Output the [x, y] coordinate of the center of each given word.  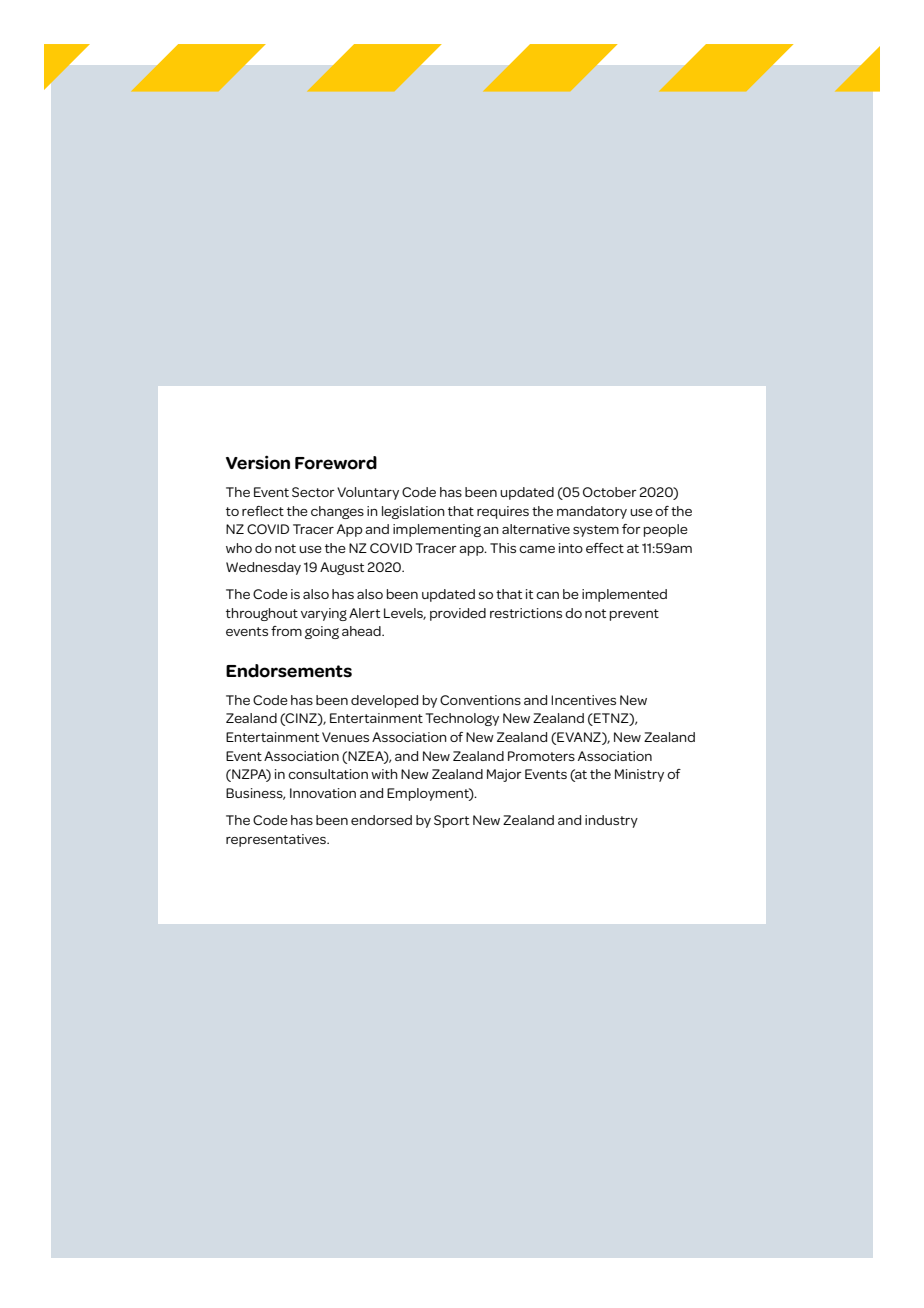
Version [258, 462]
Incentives [583, 700]
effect [605, 548]
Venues [345, 737]
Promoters [541, 756]
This [503, 548]
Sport [451, 821]
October [610, 492]
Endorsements [289, 671]
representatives [277, 840]
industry [611, 821]
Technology [462, 719]
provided [458, 614]
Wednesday [263, 568]
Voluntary [368, 493]
